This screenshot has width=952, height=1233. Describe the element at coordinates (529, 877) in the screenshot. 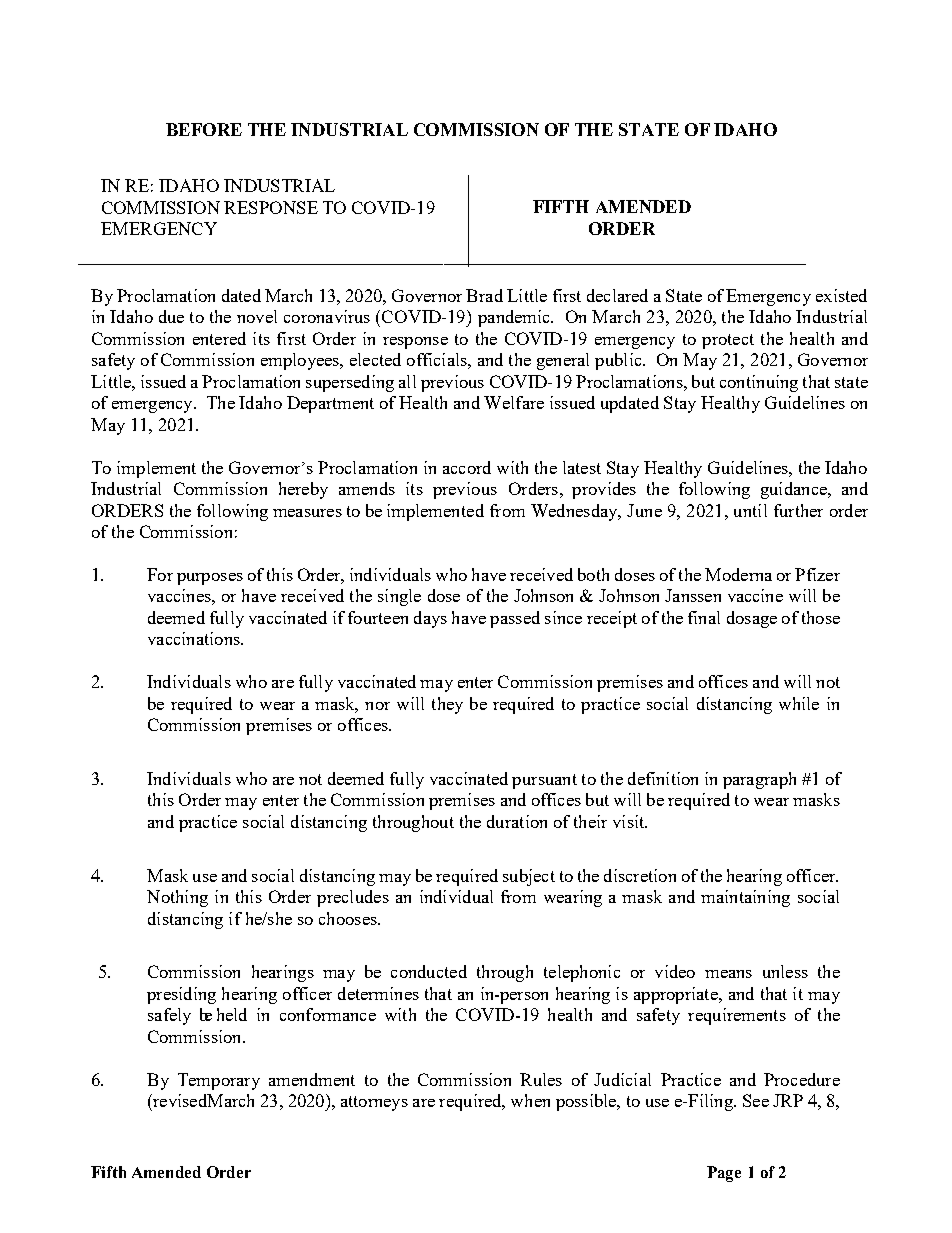

I see `subject` at that location.
